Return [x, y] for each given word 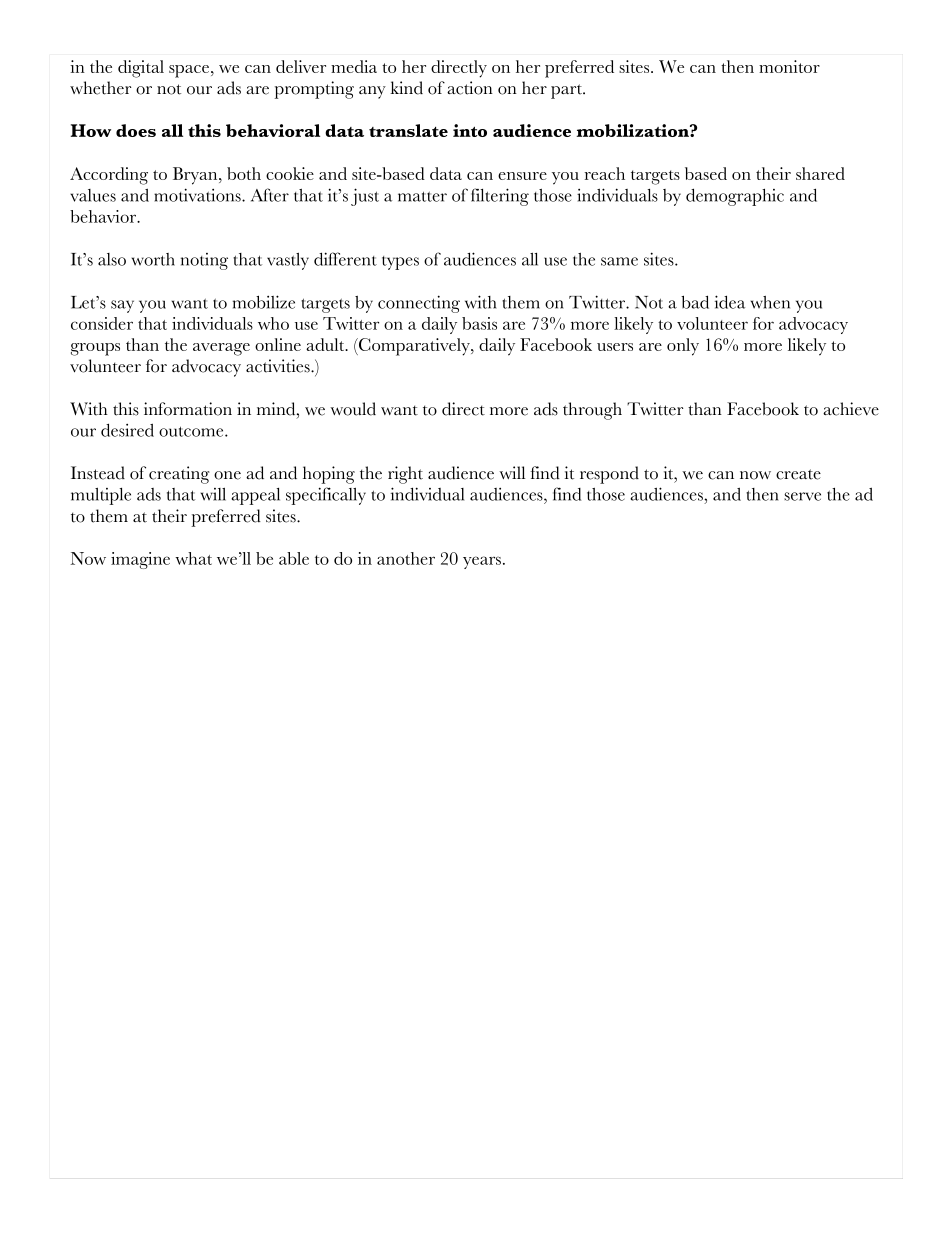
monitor [789, 66]
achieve [851, 409]
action [470, 88]
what [193, 558]
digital [141, 69]
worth [153, 259]
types [400, 263]
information [188, 409]
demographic [735, 197]
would [353, 409]
